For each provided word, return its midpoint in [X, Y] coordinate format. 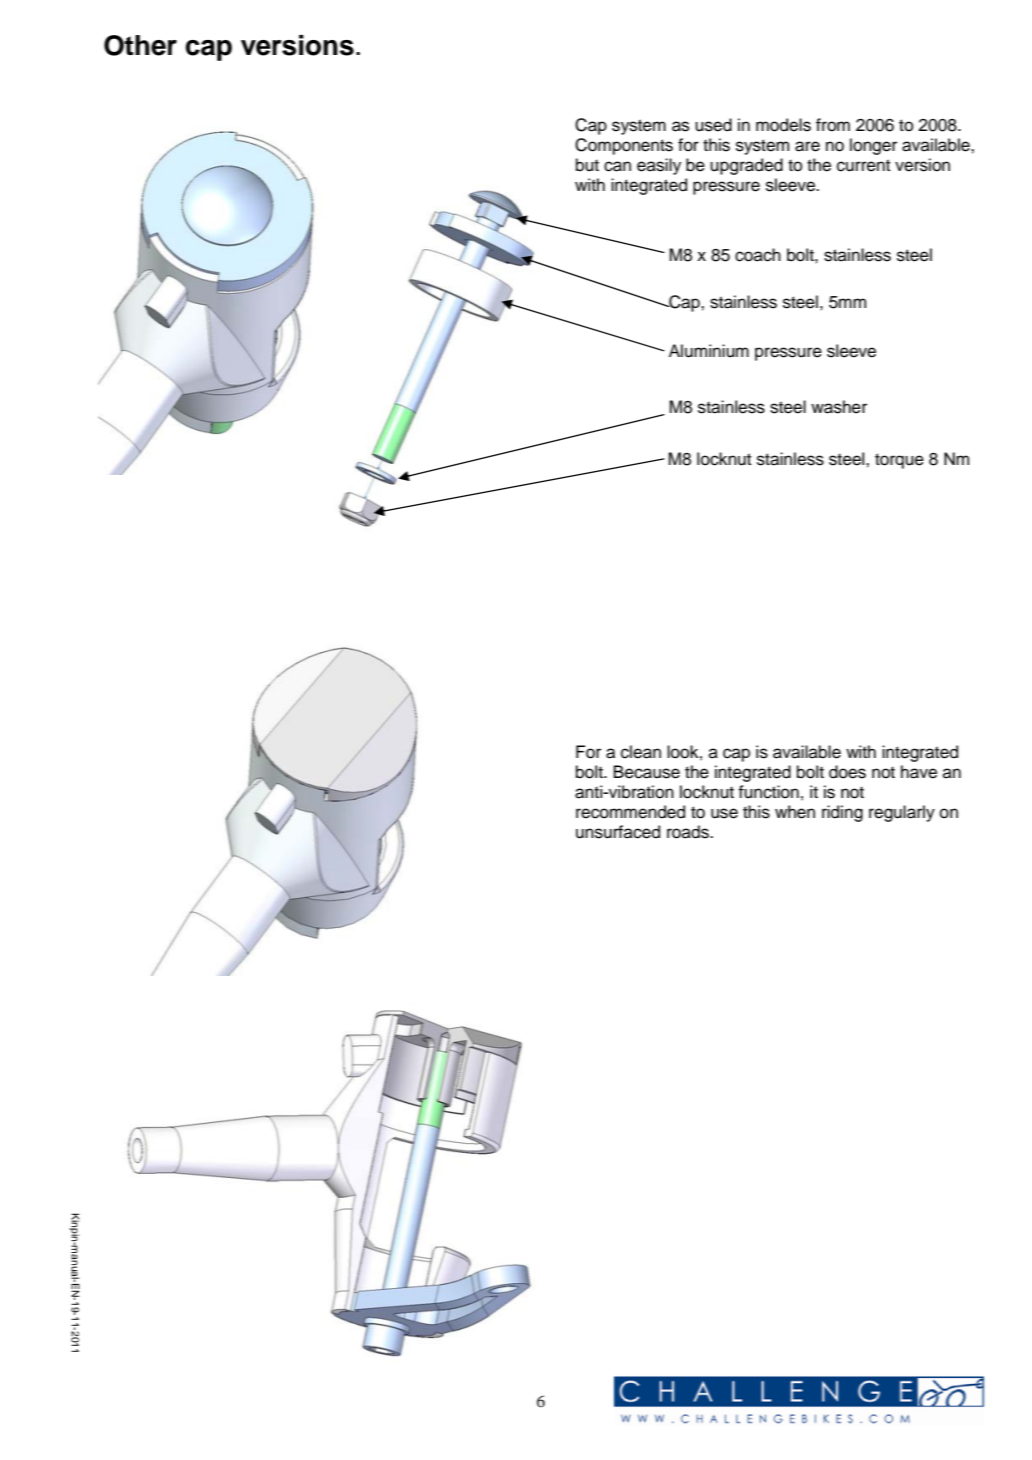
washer [839, 407]
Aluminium [709, 351]
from [833, 125]
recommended [630, 812]
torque [899, 461]
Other [140, 45]
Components [624, 146]
